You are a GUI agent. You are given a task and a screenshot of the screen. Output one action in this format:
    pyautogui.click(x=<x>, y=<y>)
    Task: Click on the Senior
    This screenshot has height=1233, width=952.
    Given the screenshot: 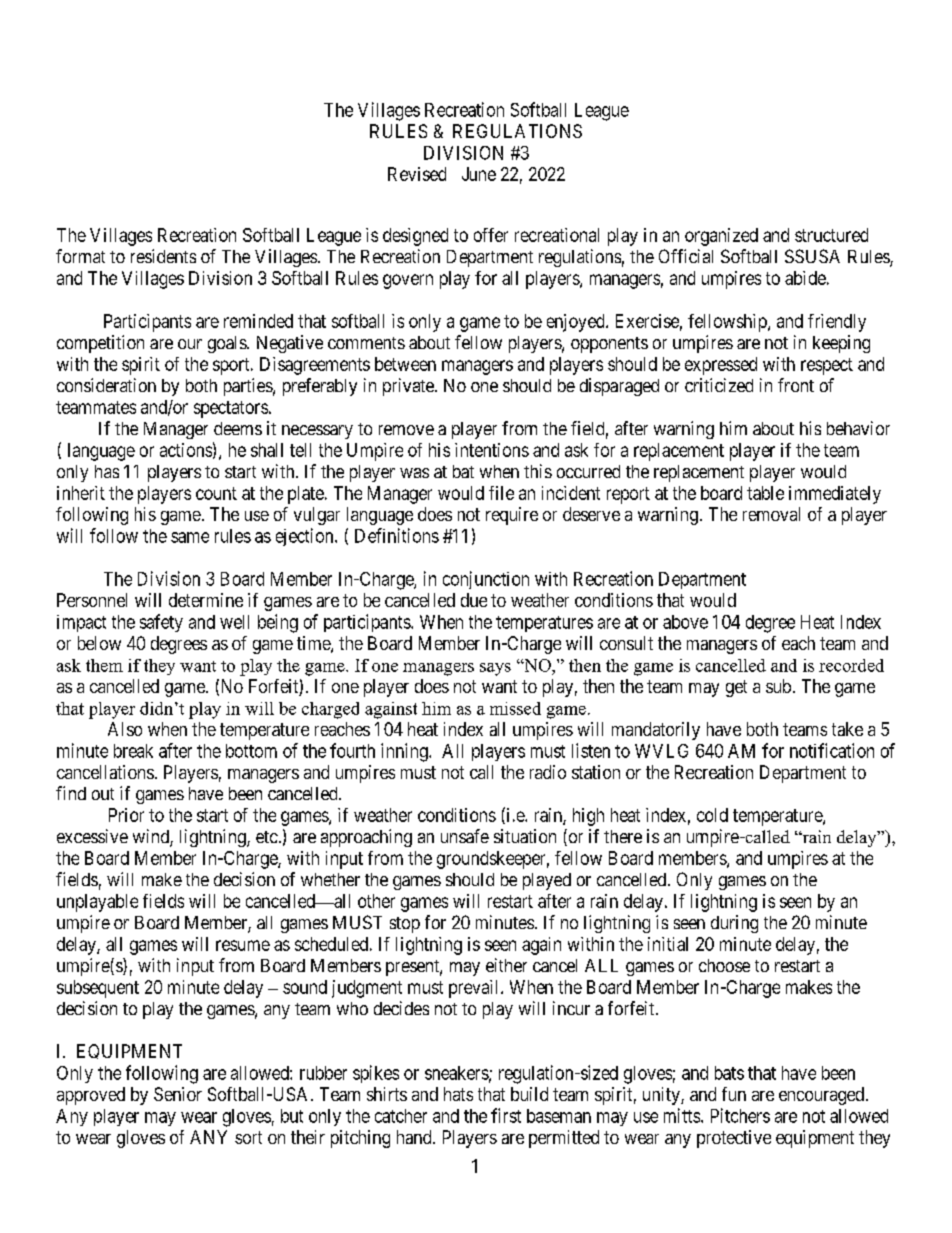 What is the action you would take?
    pyautogui.click(x=178, y=1094)
